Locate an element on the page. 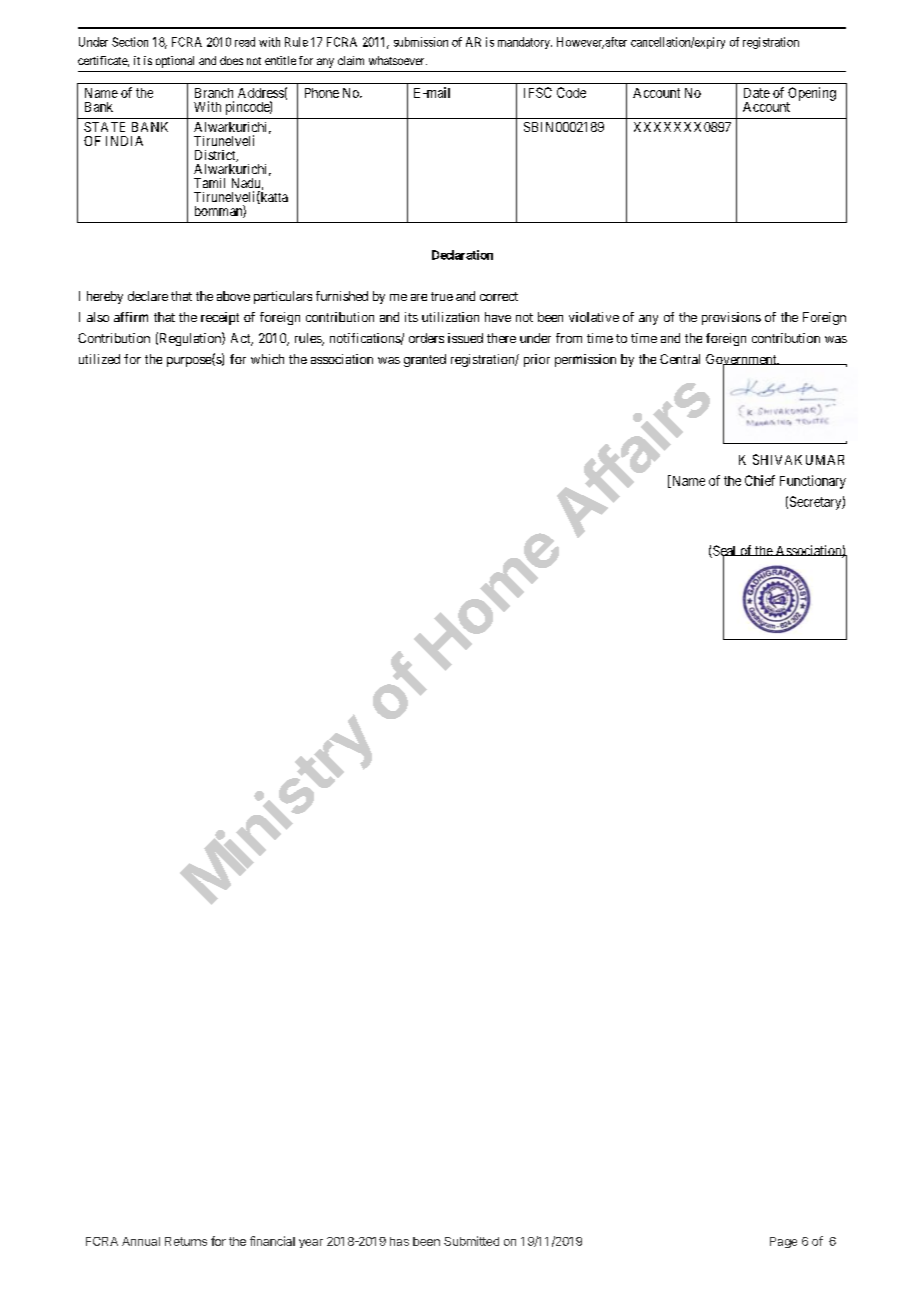 This page has height=1308, width=924. optional is located at coordinates (175, 62).
